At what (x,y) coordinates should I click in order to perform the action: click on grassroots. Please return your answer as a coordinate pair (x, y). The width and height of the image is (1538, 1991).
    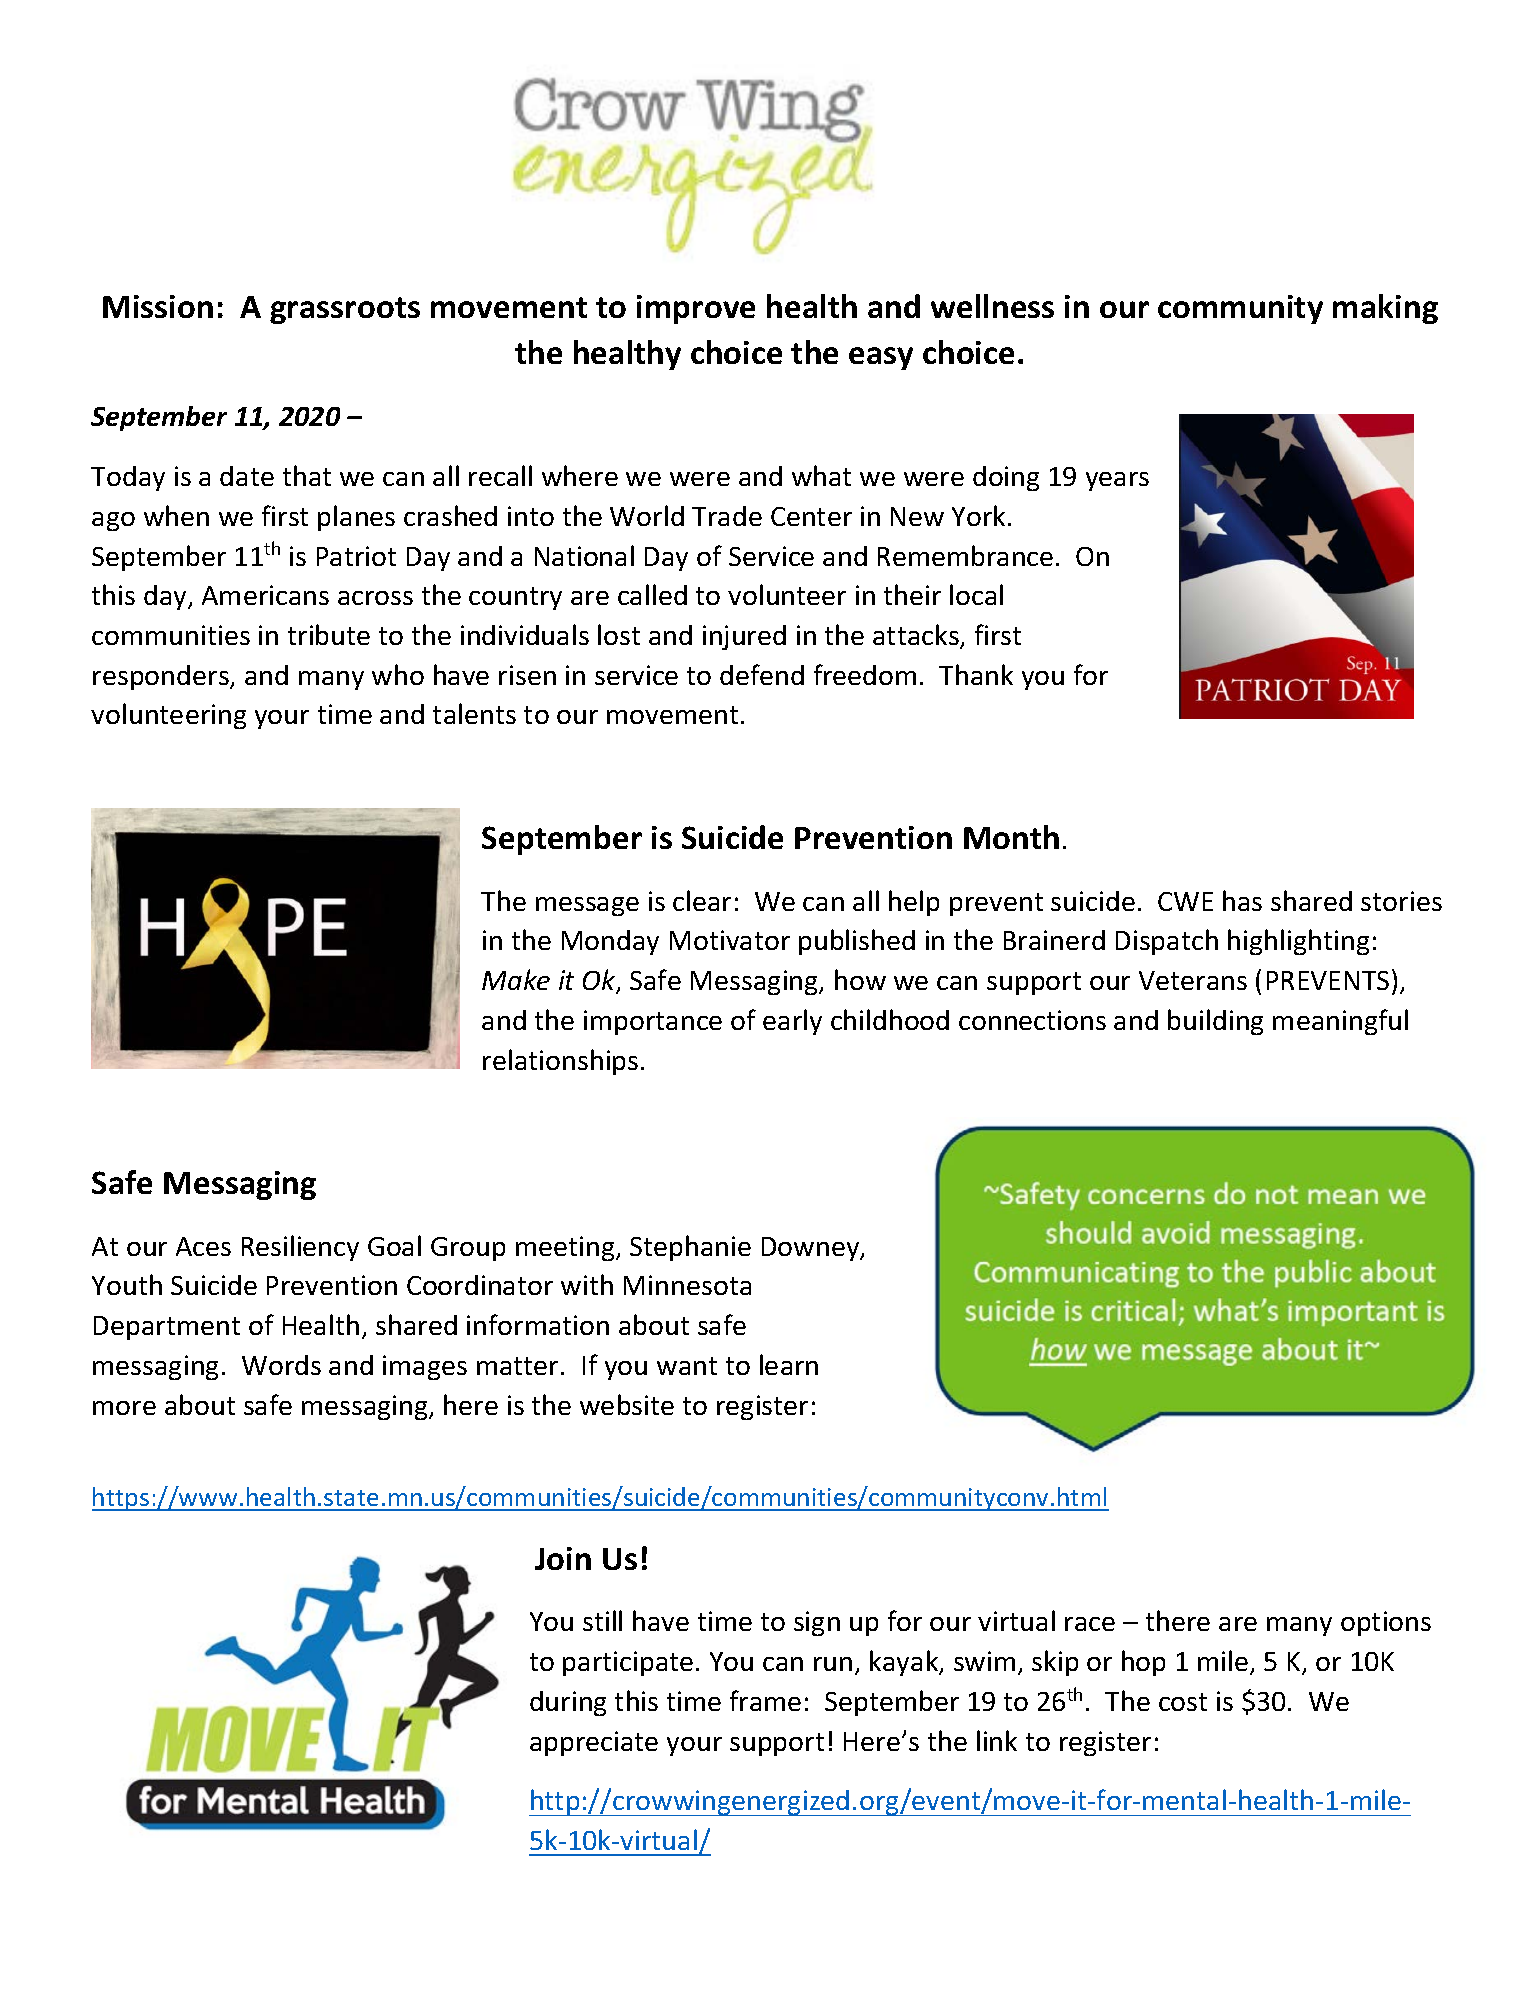
    Looking at the image, I should click on (345, 310).
